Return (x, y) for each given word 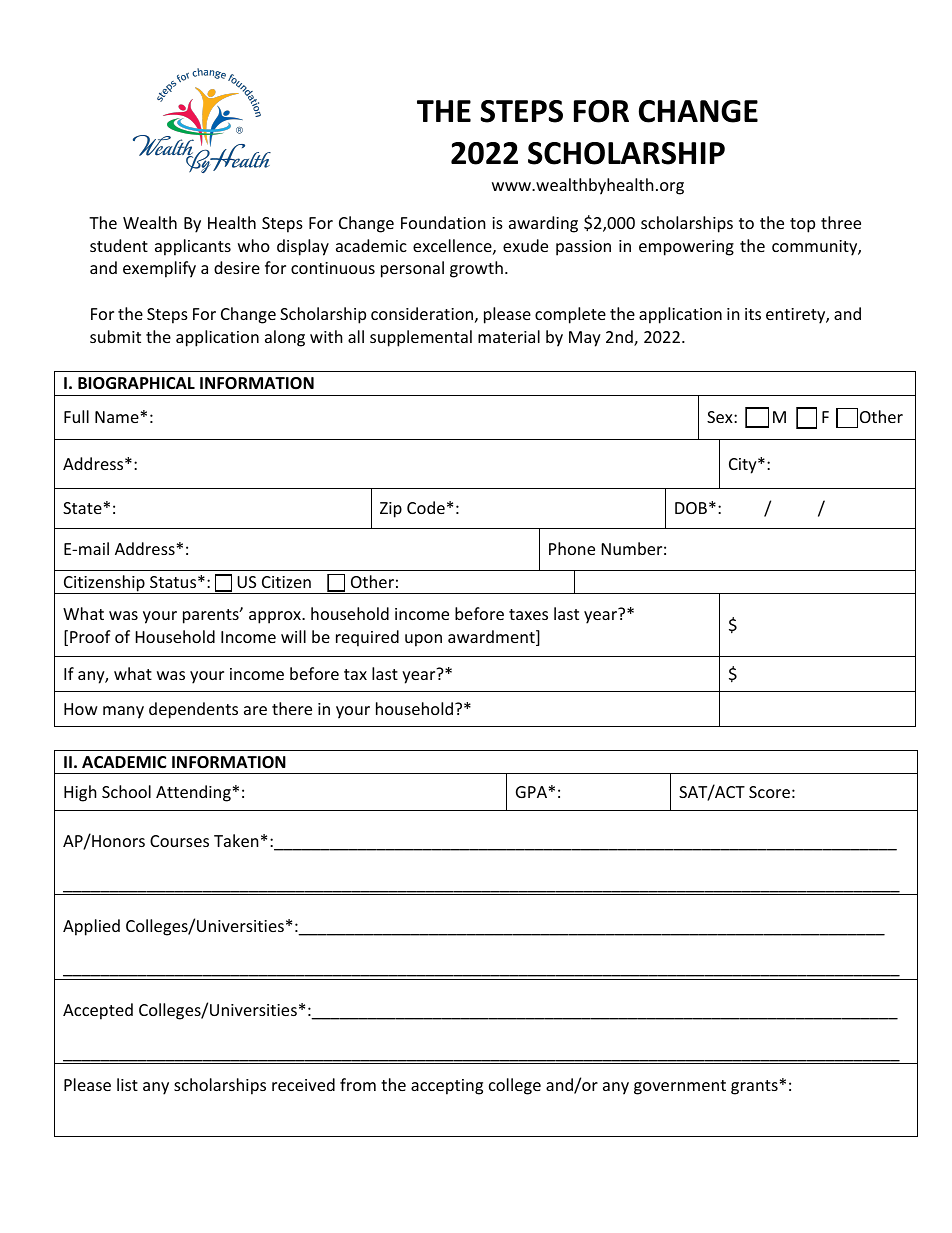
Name (117, 417)
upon (423, 640)
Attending (193, 793)
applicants (193, 247)
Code (426, 507)
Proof (90, 636)
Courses (179, 841)
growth (476, 269)
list (127, 1084)
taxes (528, 614)
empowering (686, 248)
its (753, 314)
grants (754, 1087)
